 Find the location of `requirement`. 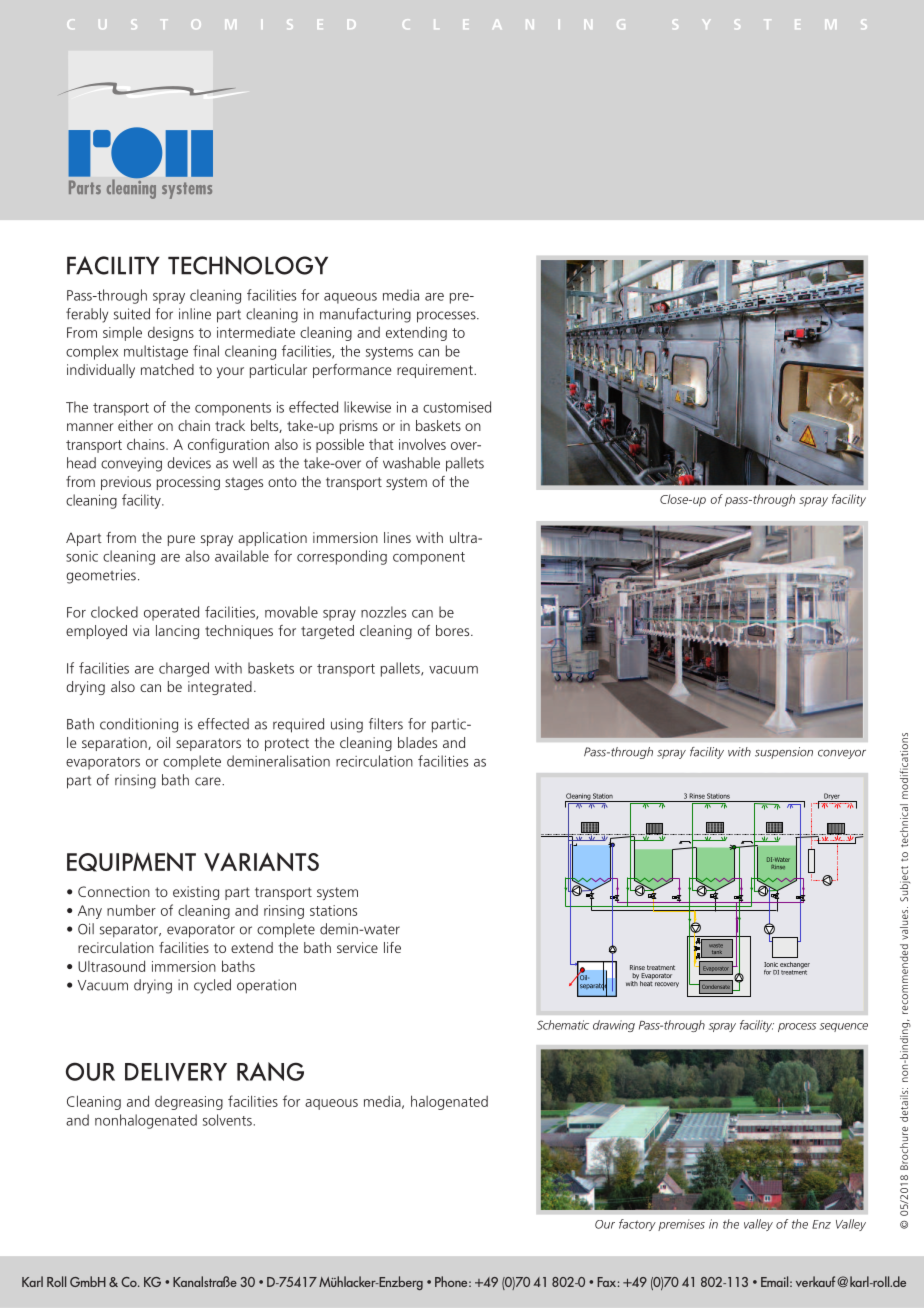

requirement is located at coordinates (436, 371).
